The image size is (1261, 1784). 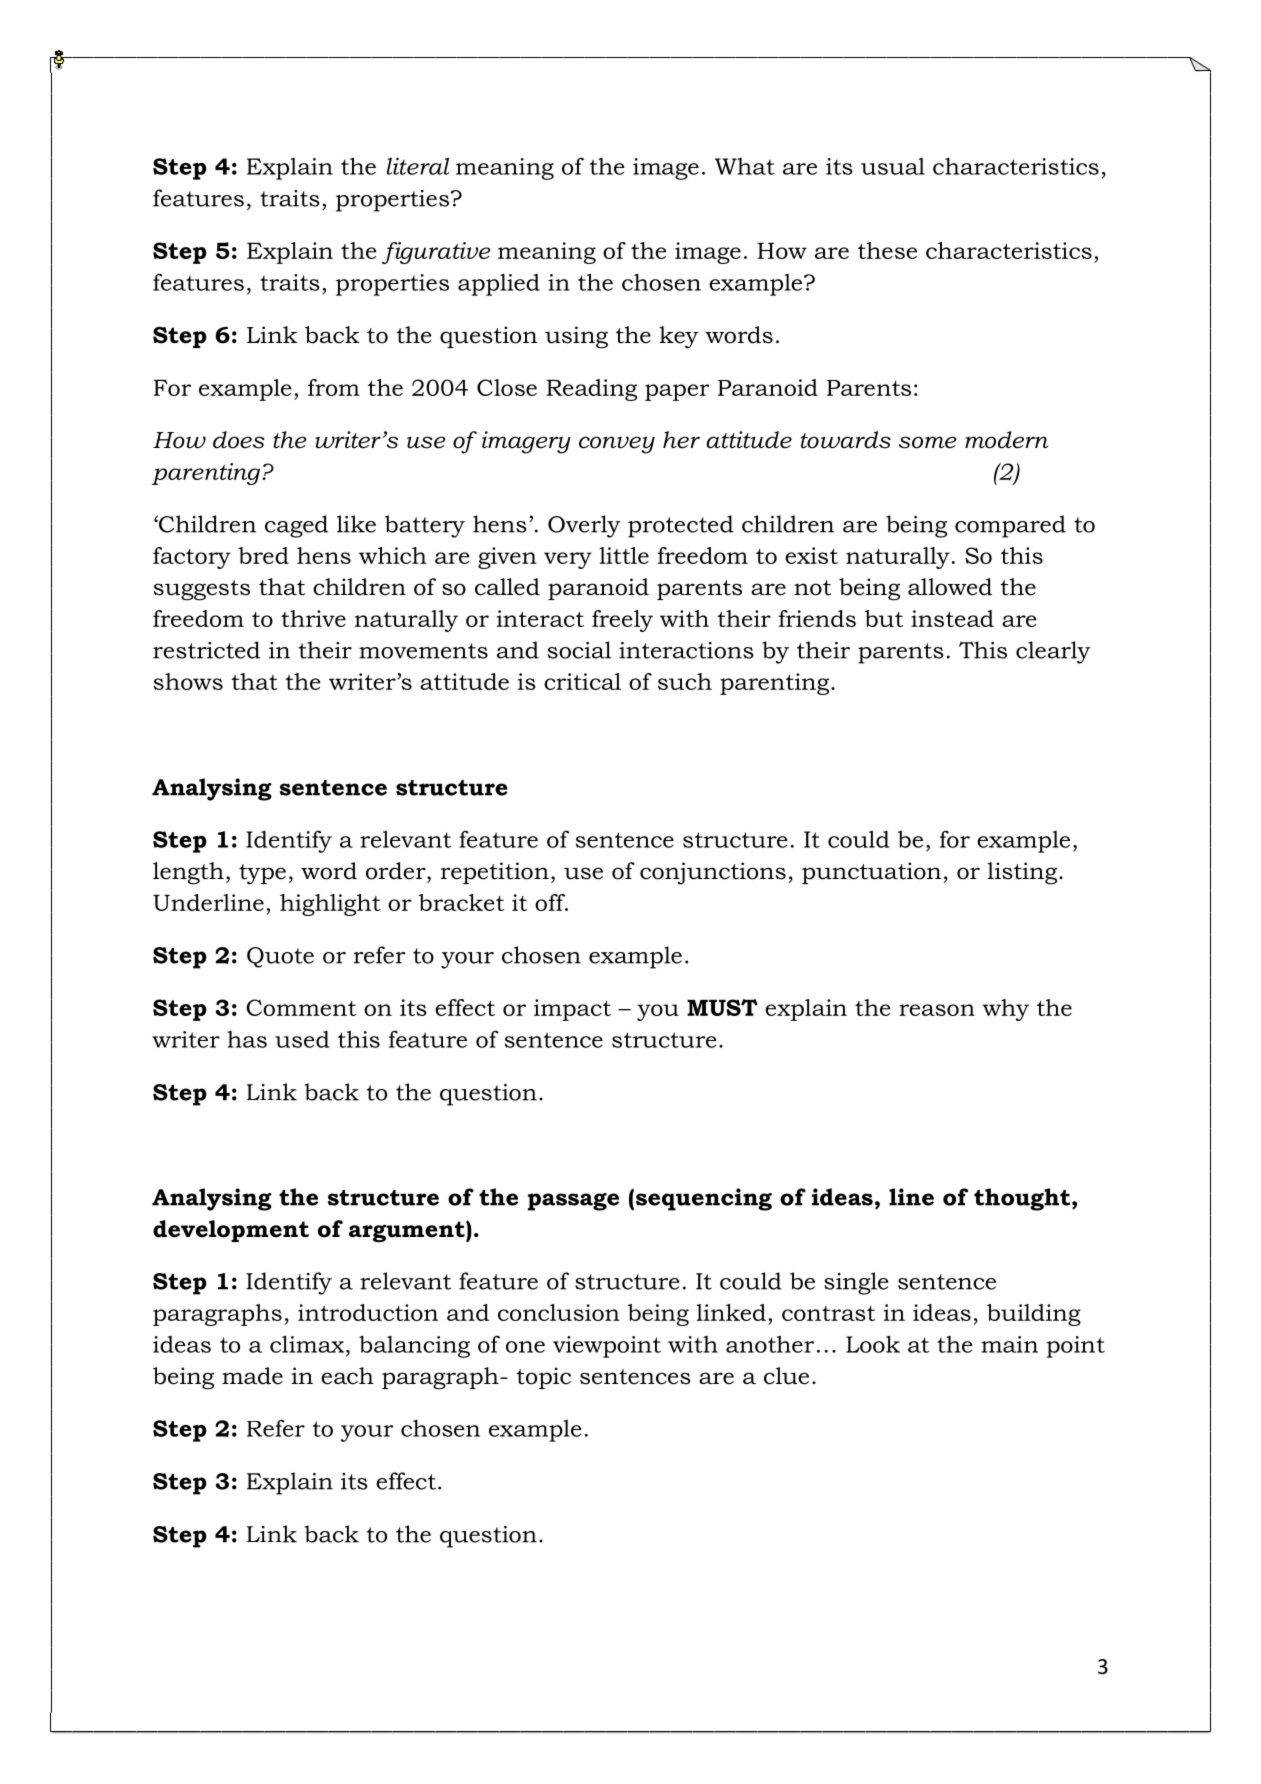 What do you see at coordinates (893, 166) in the page?
I see `usual` at bounding box center [893, 166].
